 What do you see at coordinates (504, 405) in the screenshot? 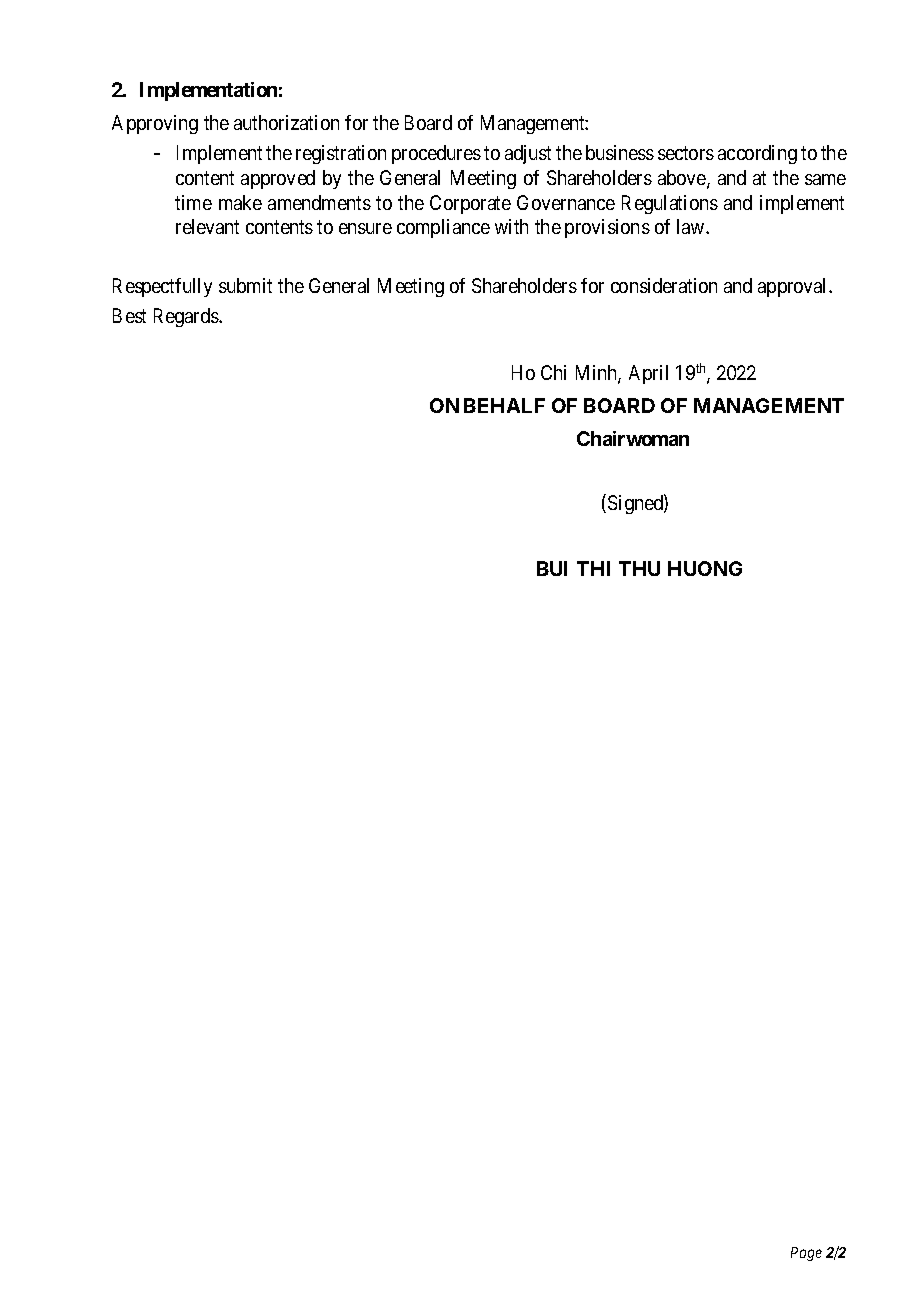
I see `BEHALF` at bounding box center [504, 405].
